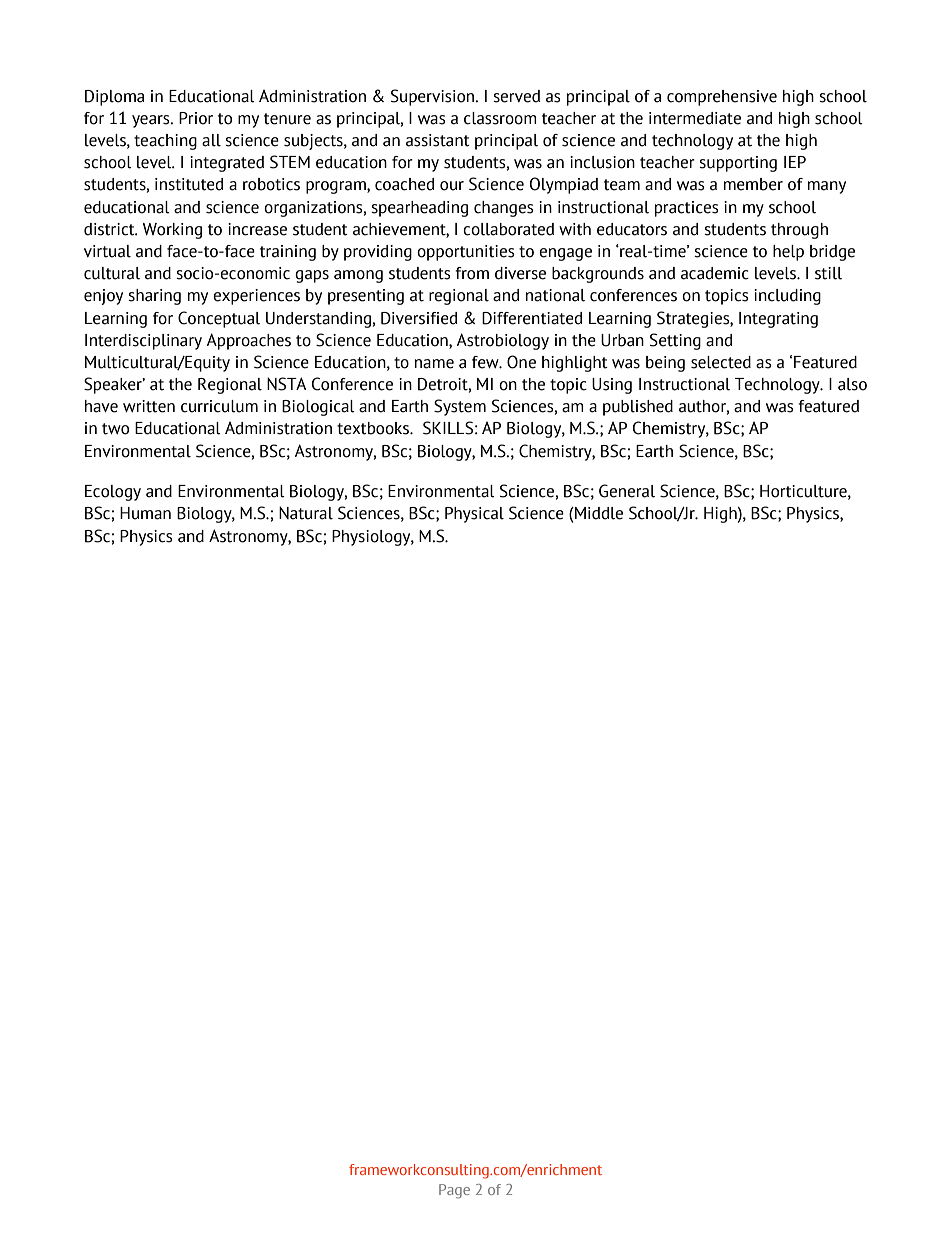  Describe the element at coordinates (598, 513) in the document. I see `Middle` at that location.
